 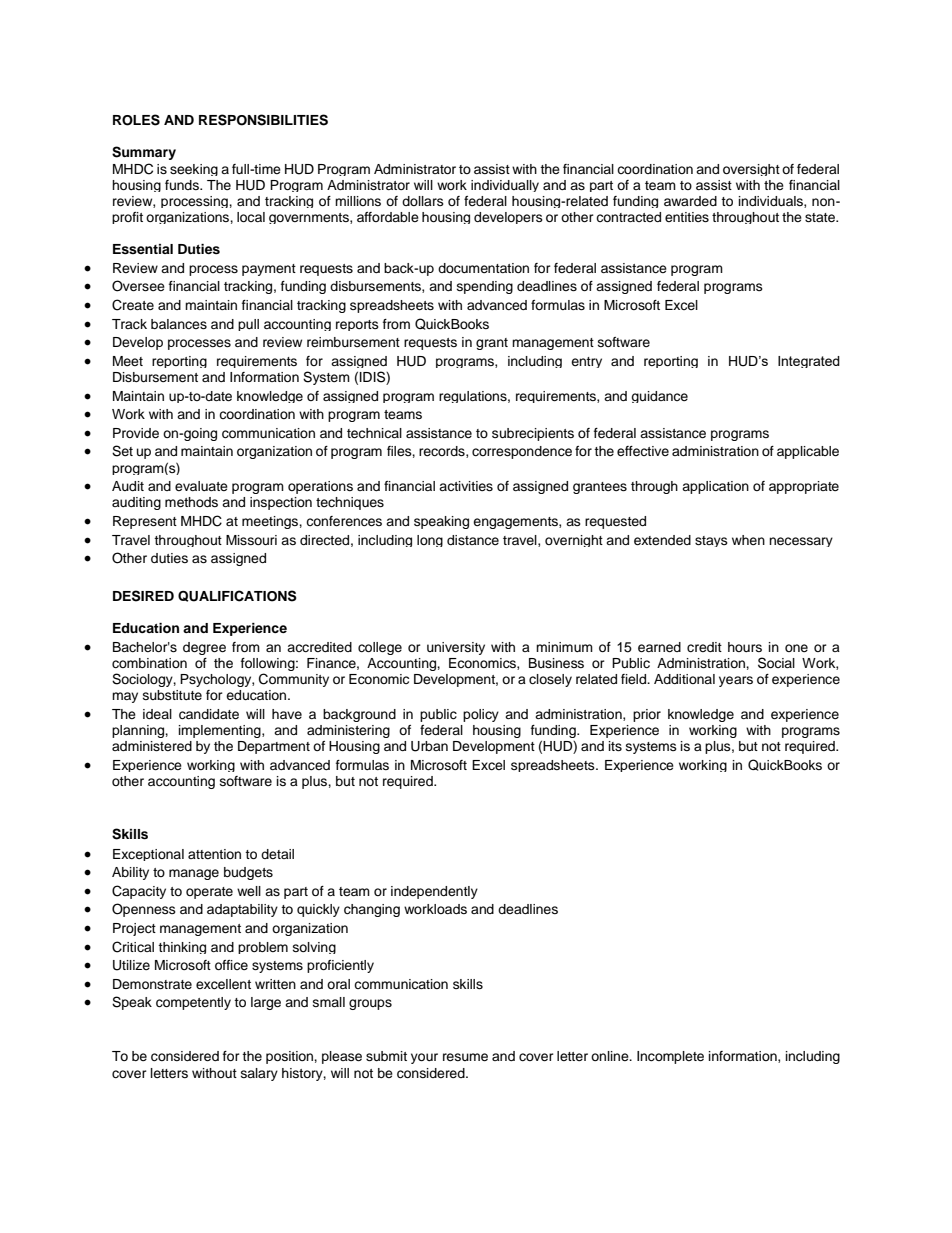 What do you see at coordinates (505, 186) in the image?
I see `individually` at bounding box center [505, 186].
